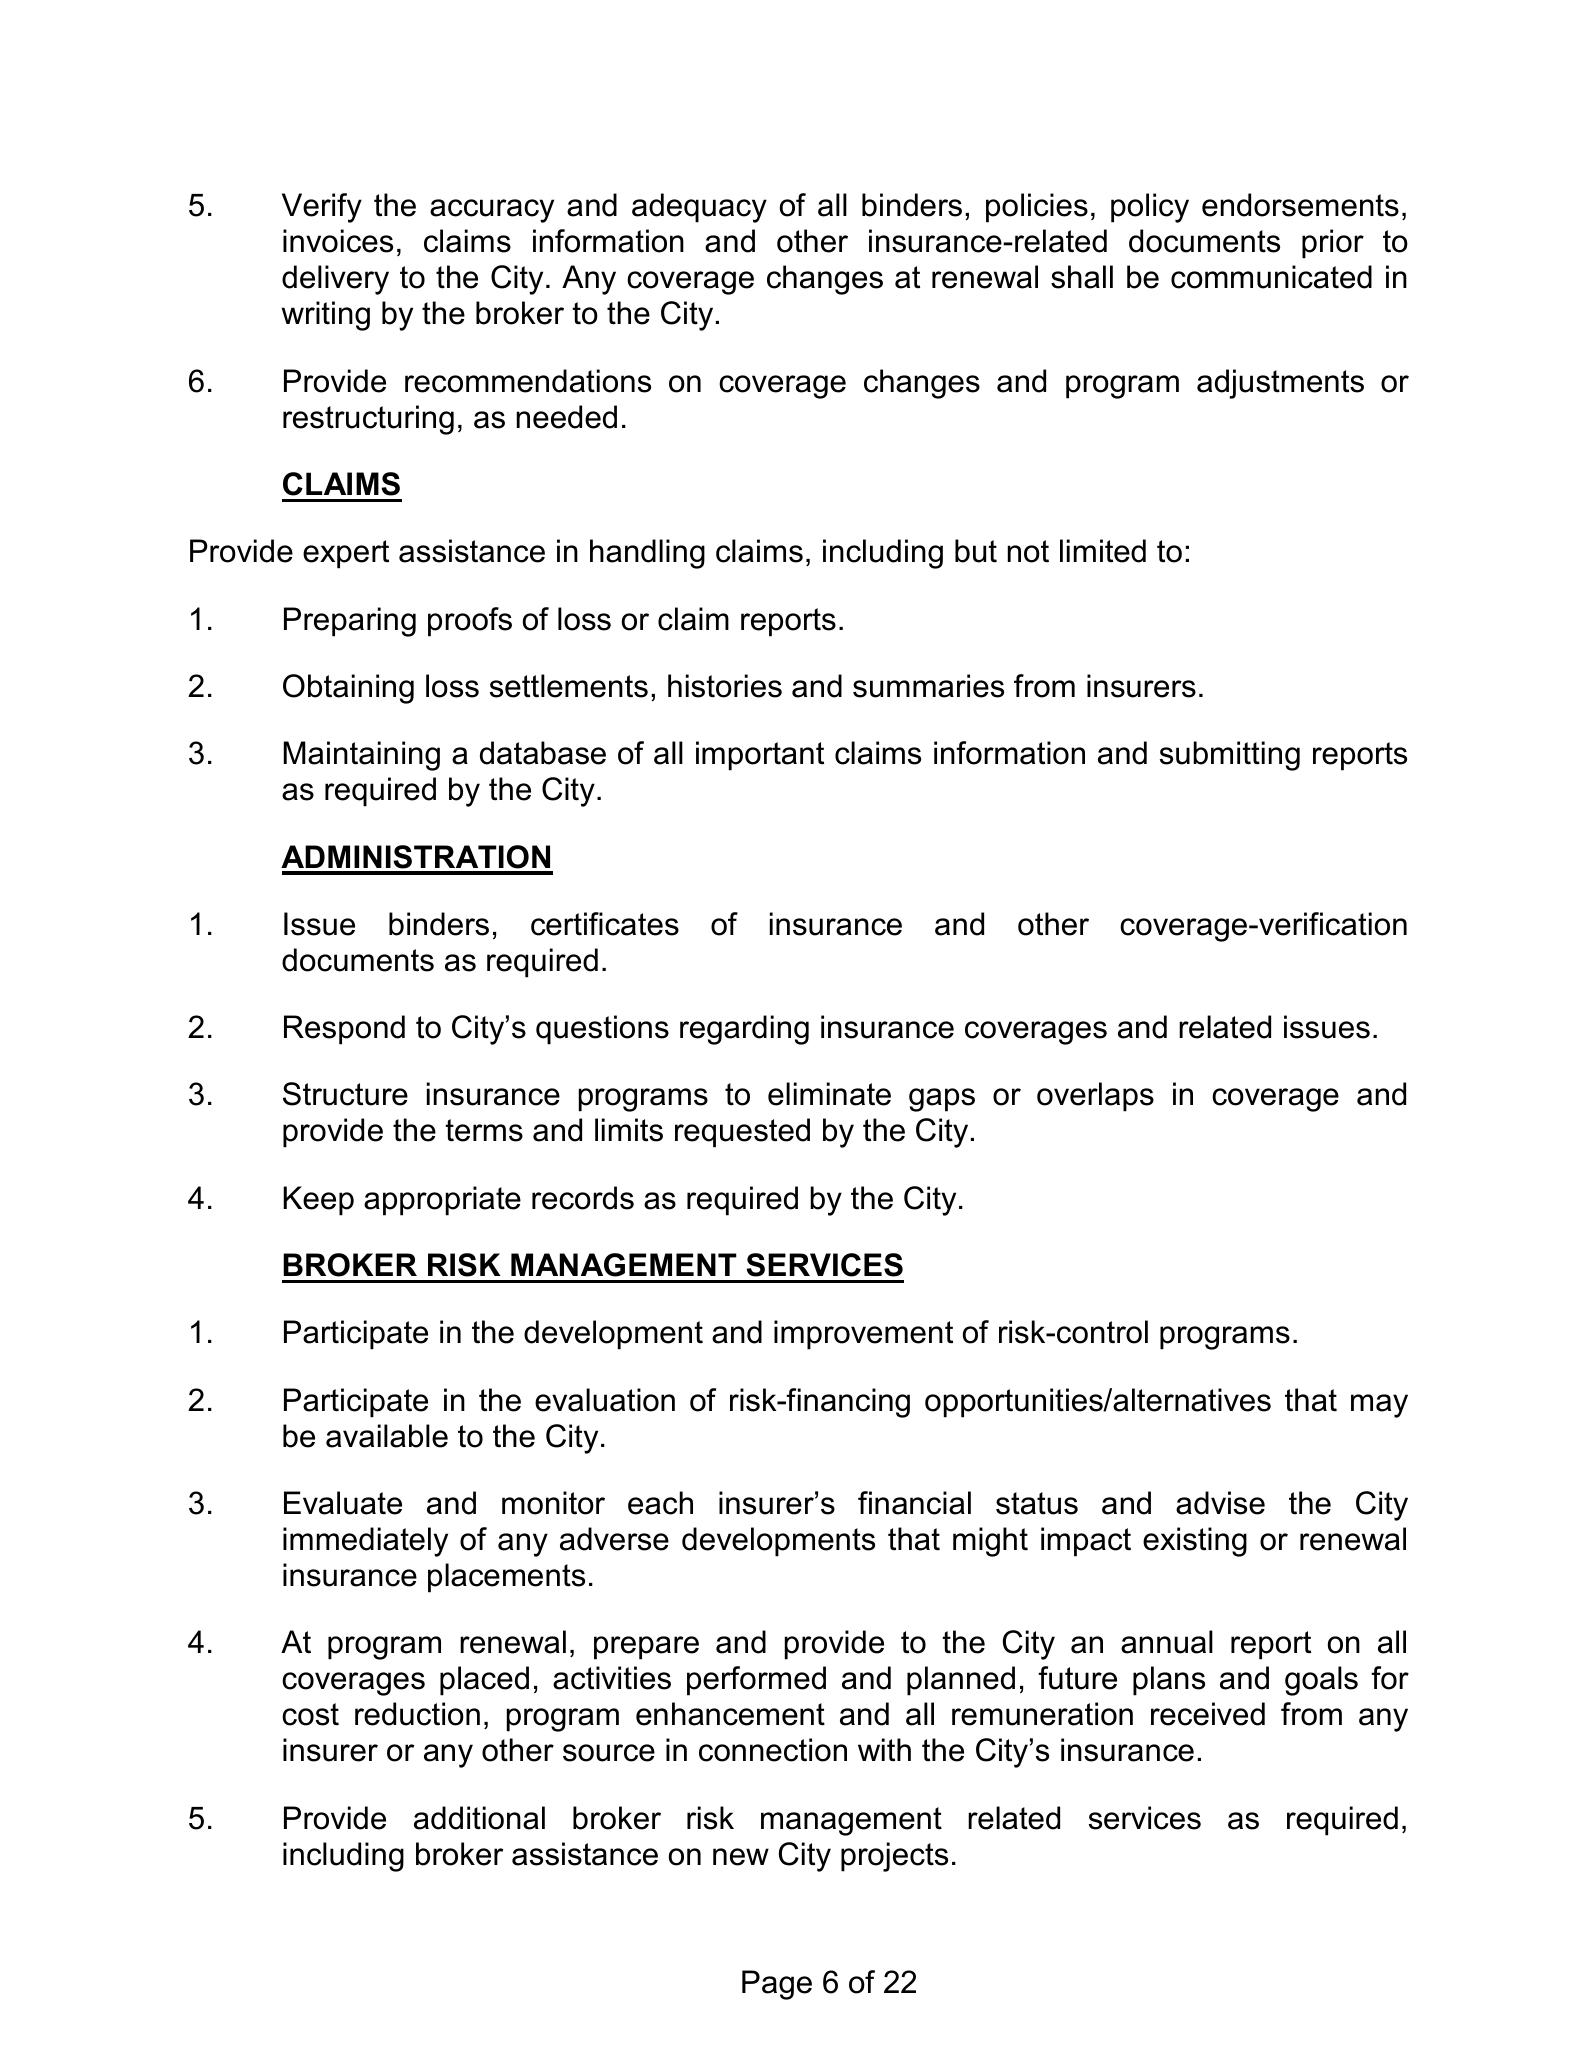 This page has width=1596, height=2066. What do you see at coordinates (699, 208) in the page?
I see `adequacy` at bounding box center [699, 208].
